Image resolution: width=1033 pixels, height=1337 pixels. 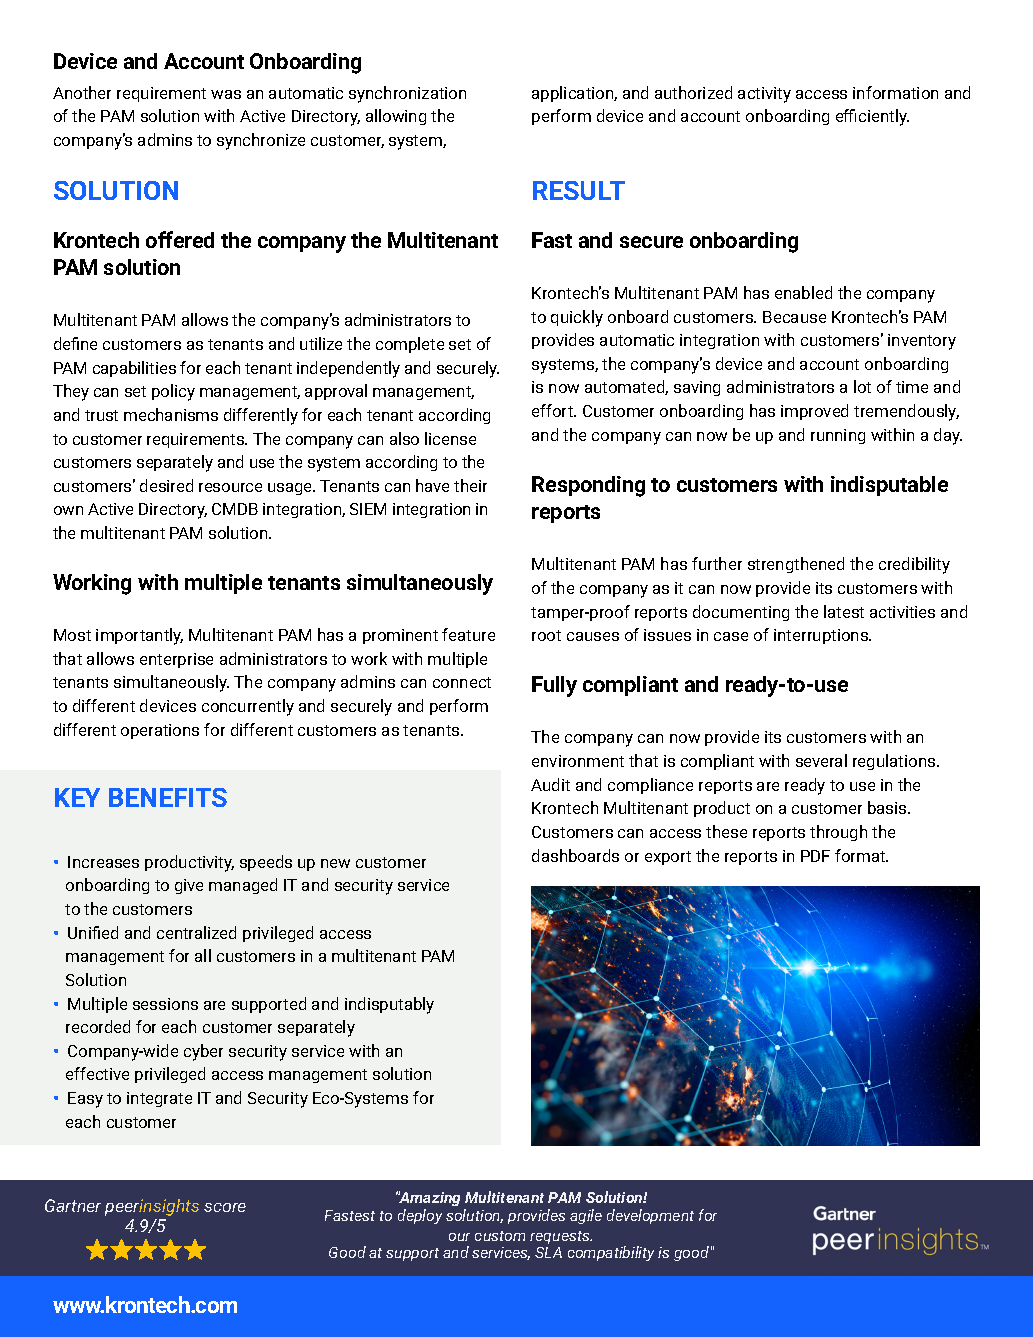 What do you see at coordinates (407, 94) in the image?
I see `synchronization` at bounding box center [407, 94].
